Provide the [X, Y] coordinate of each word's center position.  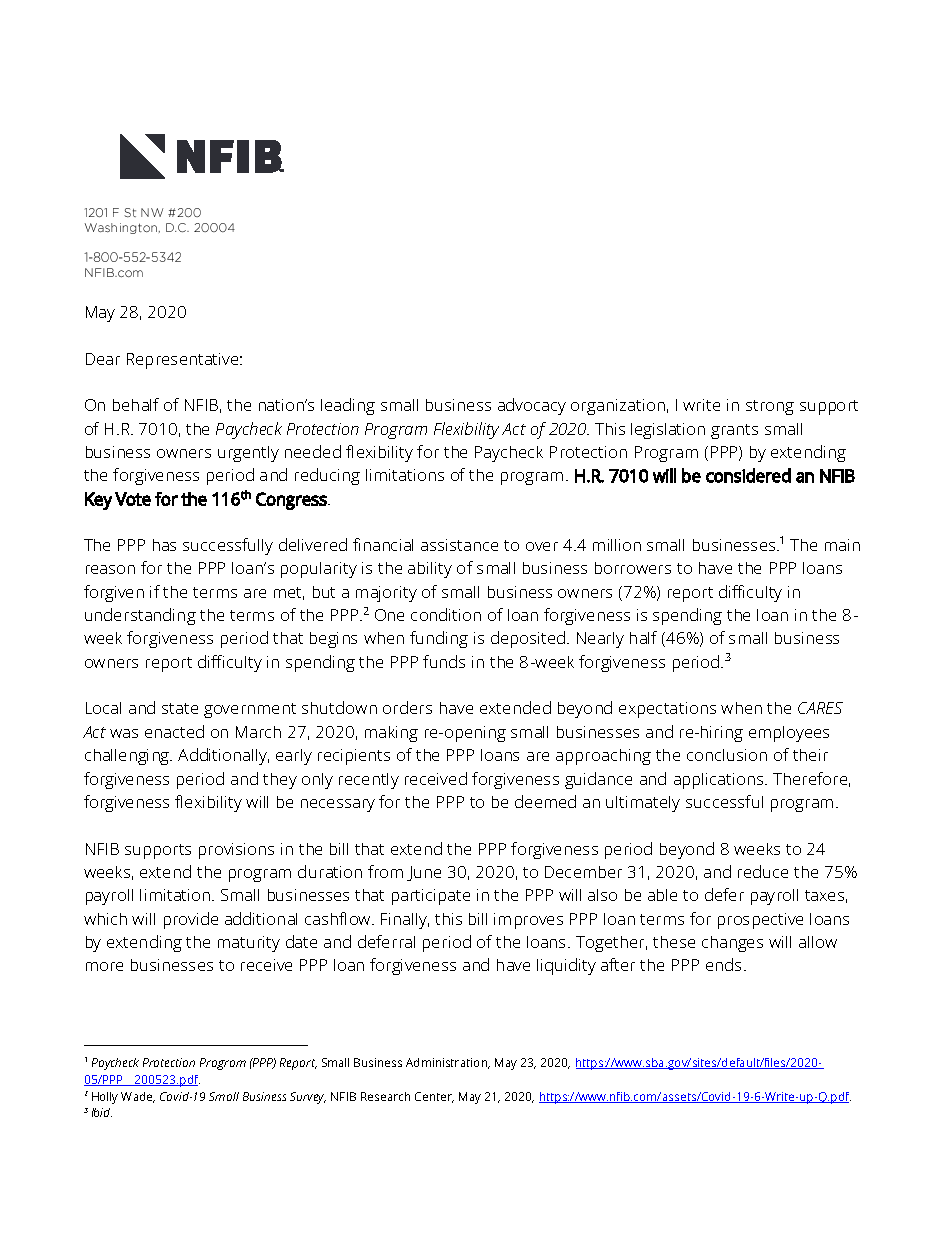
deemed [545, 801]
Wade [138, 1097]
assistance [459, 545]
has [164, 545]
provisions [236, 851]
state [180, 708]
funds [444, 661]
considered [748, 475]
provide [191, 920]
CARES [820, 708]
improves [528, 921]
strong [770, 407]
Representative [184, 361]
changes [732, 944]
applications [720, 781]
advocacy [532, 406]
